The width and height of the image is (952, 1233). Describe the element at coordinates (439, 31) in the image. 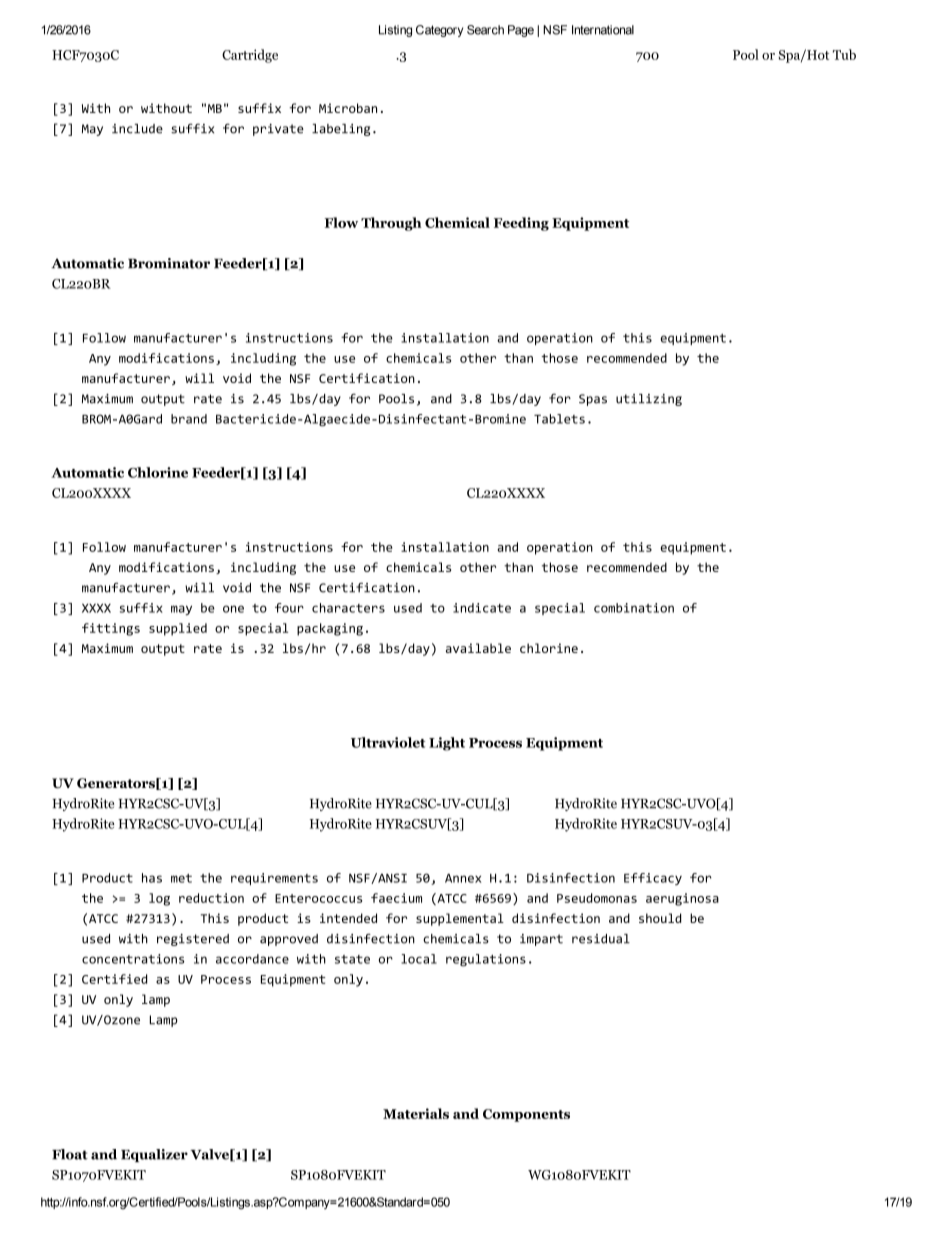

I see `Category` at that location.
